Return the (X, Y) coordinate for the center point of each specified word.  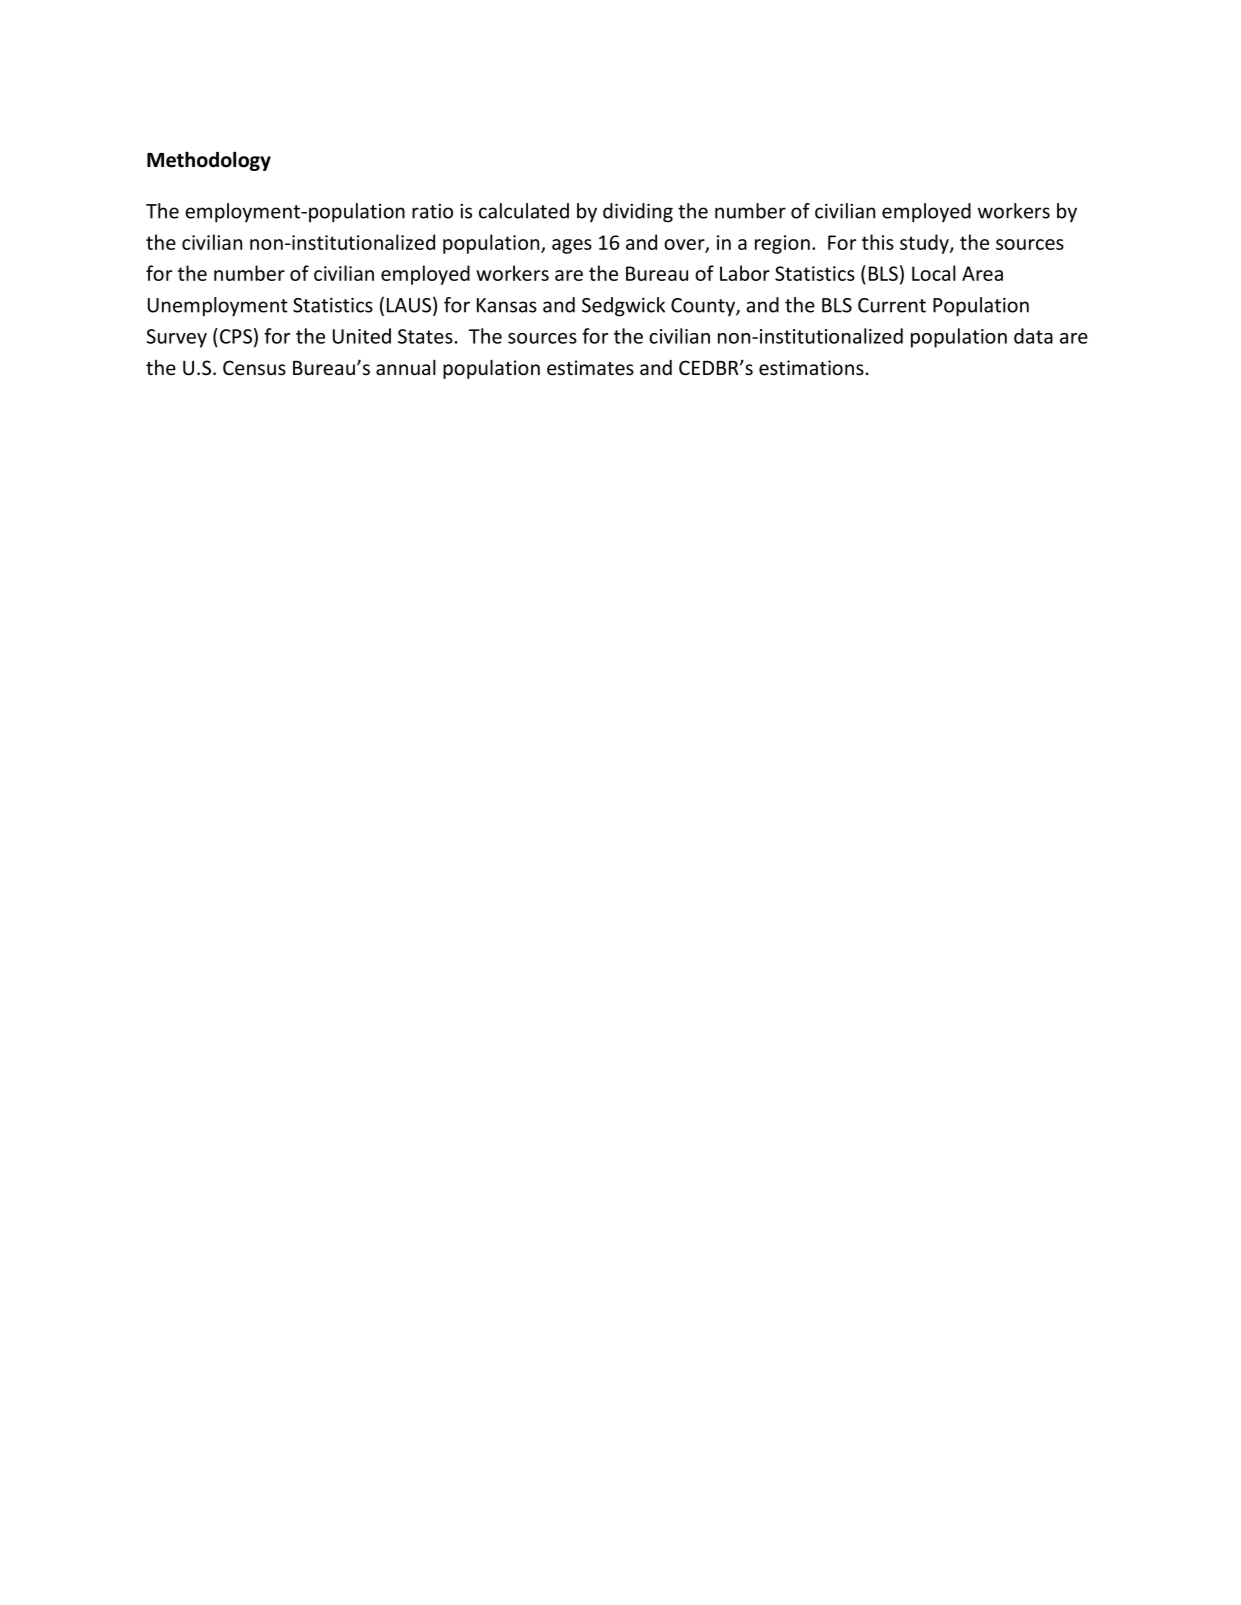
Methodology (209, 161)
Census (254, 368)
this (878, 242)
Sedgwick (623, 307)
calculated (524, 211)
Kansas (507, 305)
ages (572, 246)
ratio (432, 211)
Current (892, 305)
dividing (638, 213)
